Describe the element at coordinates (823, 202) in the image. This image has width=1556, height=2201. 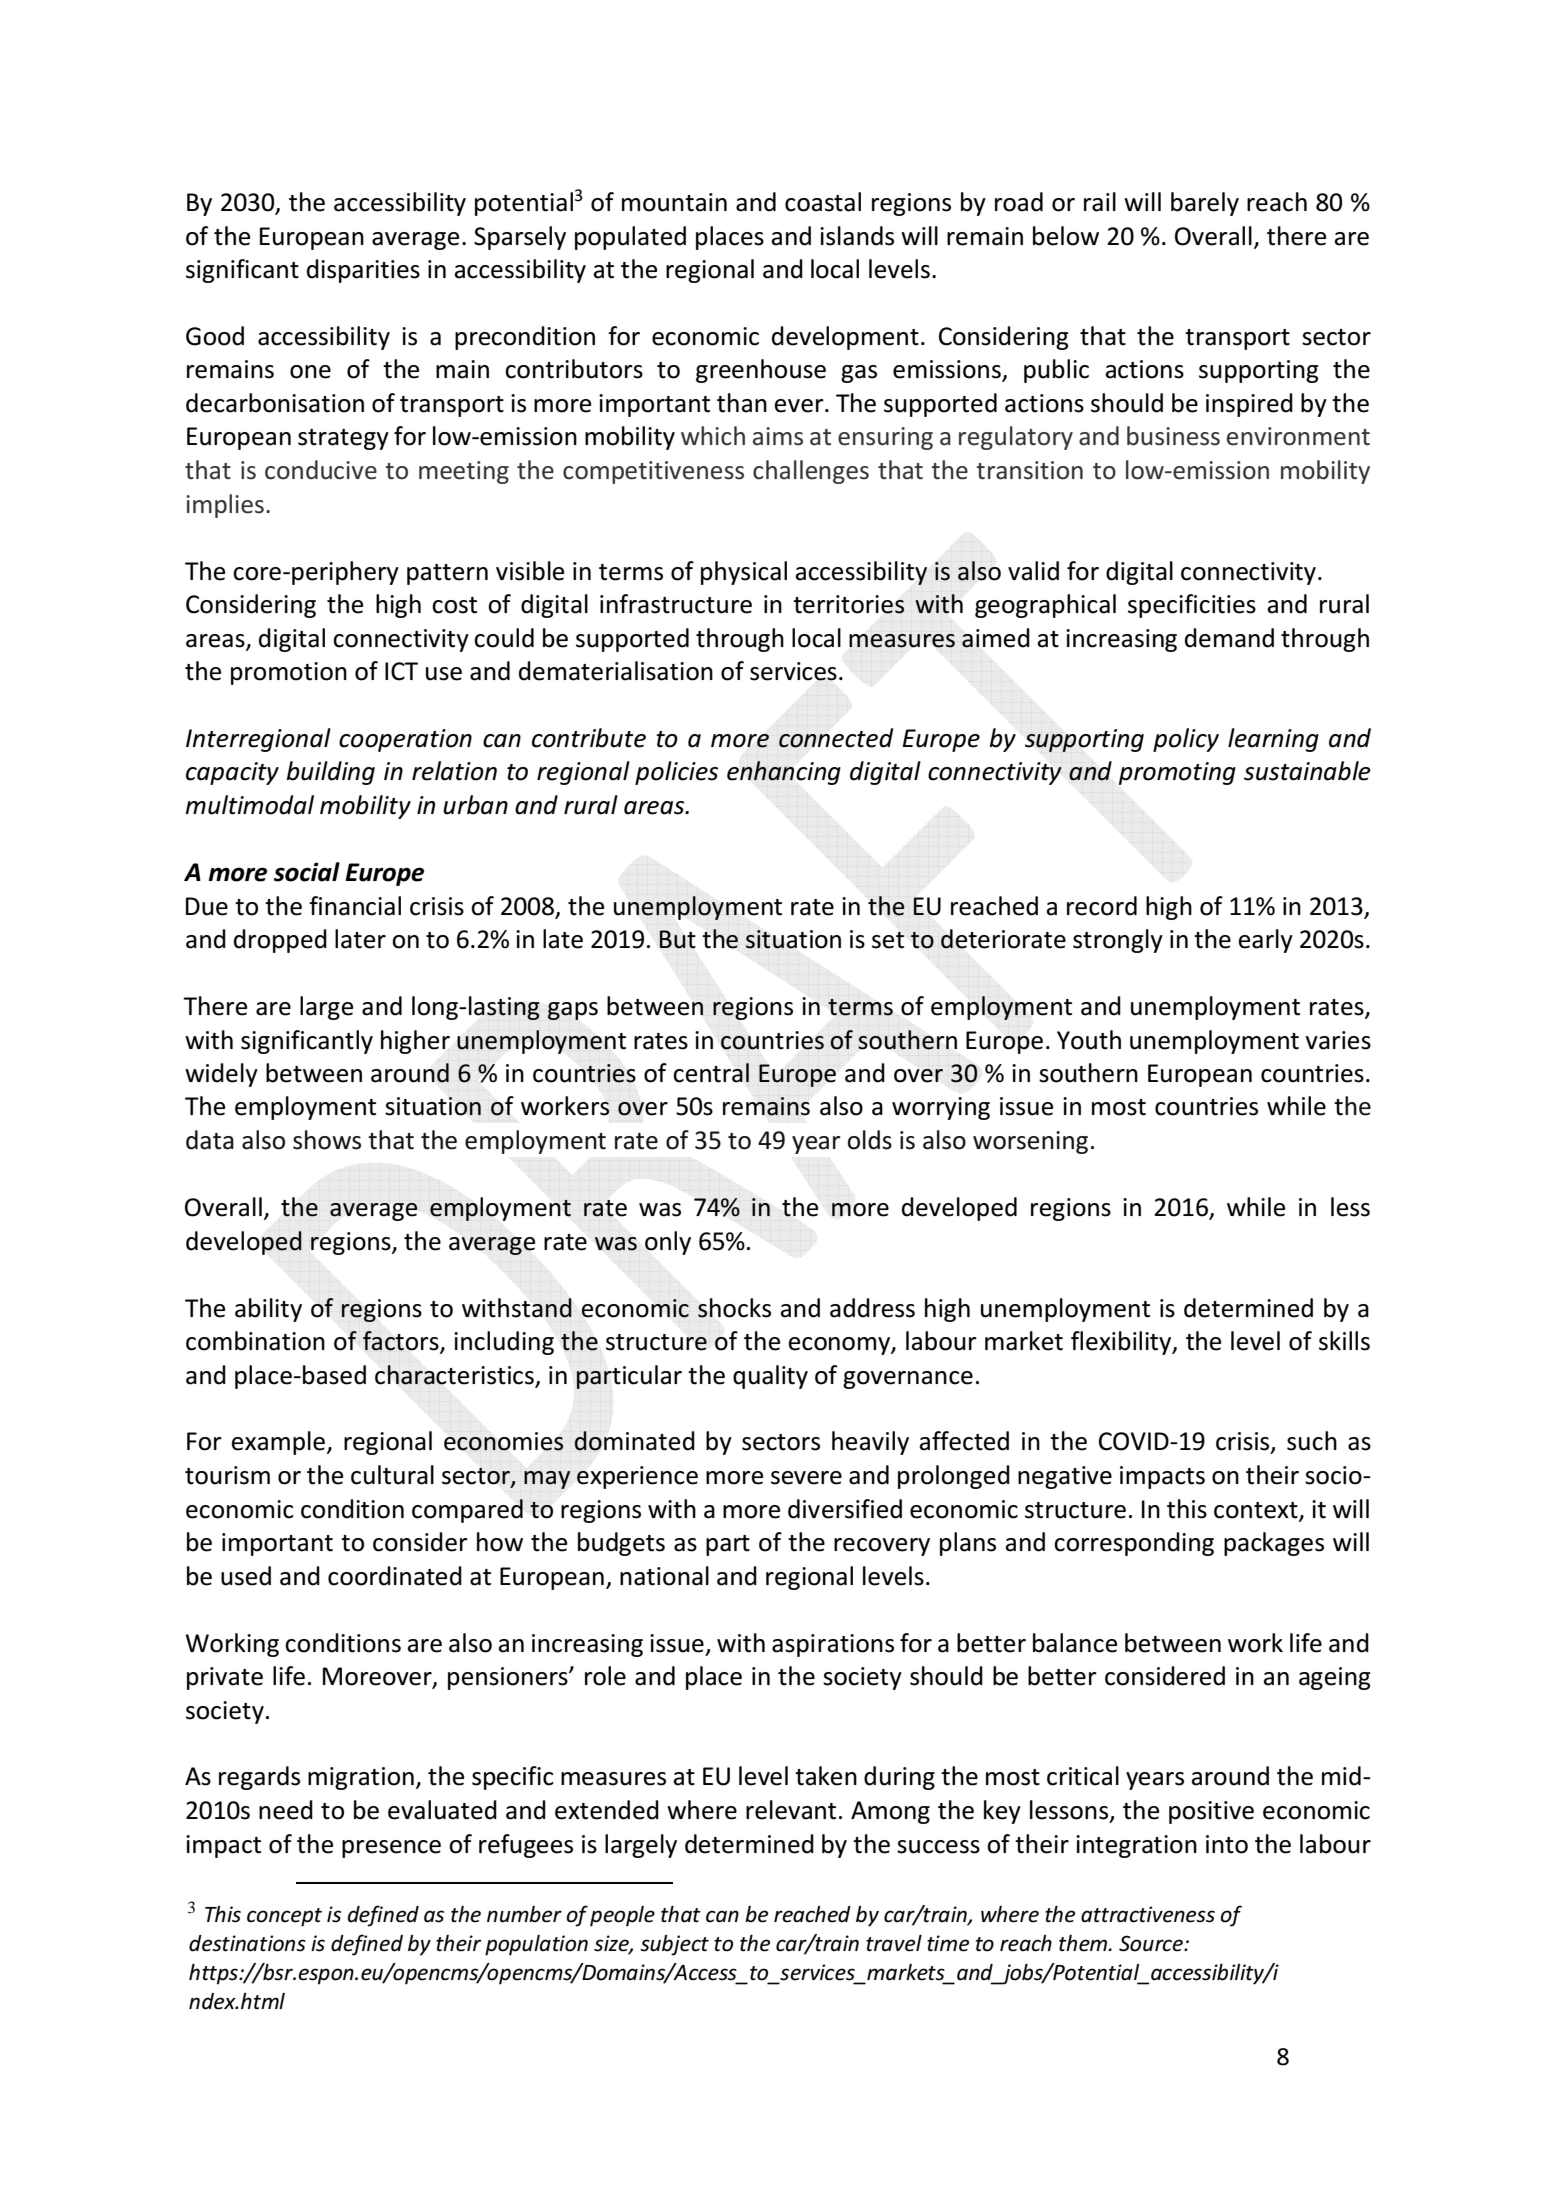
I see `coastal` at that location.
